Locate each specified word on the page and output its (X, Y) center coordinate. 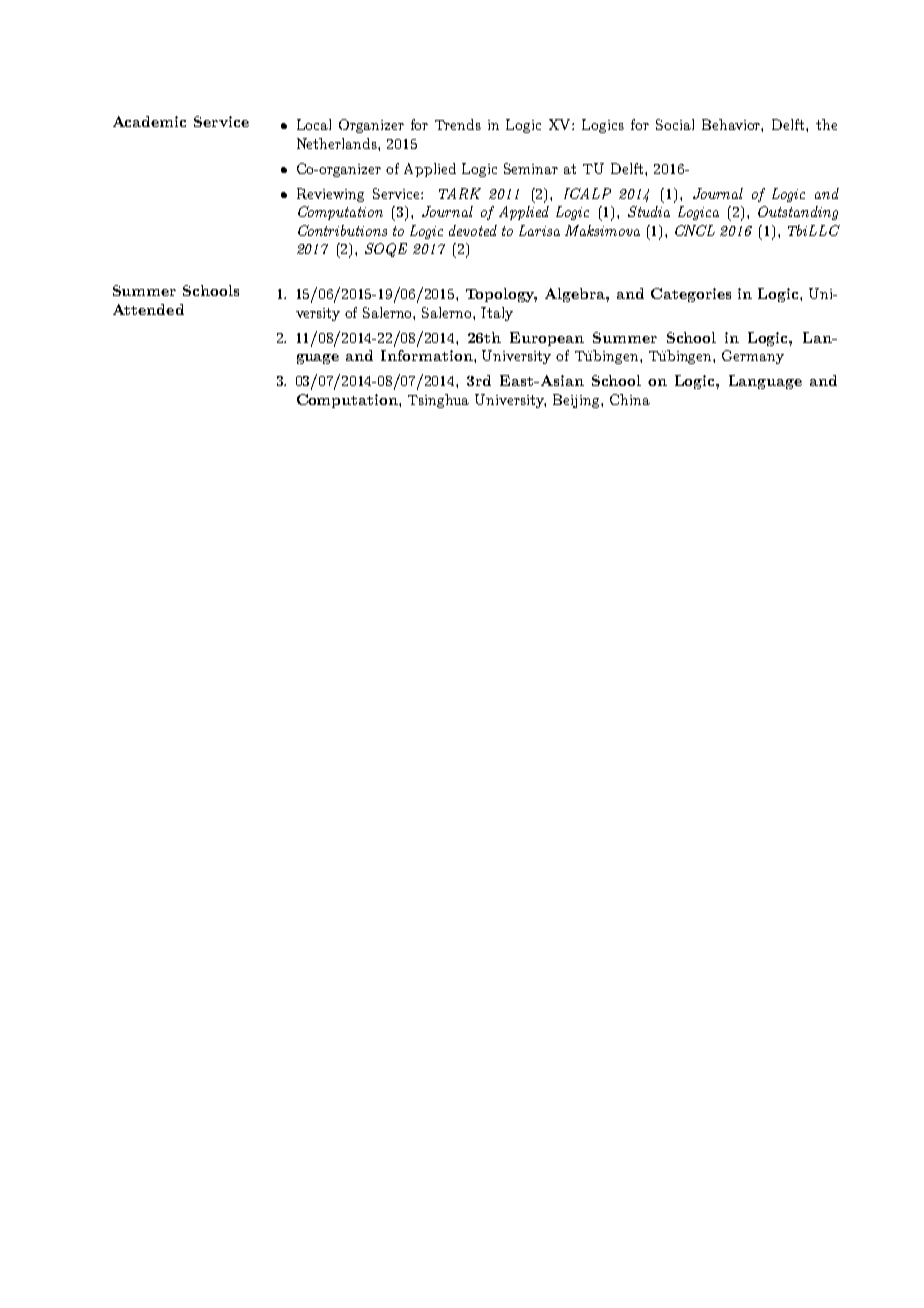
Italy (497, 314)
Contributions (342, 230)
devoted (473, 230)
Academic (149, 121)
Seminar (531, 168)
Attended (148, 309)
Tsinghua (438, 401)
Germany (753, 357)
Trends (458, 124)
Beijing (577, 401)
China (630, 399)
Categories (691, 295)
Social (675, 124)
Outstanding (798, 213)
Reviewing (330, 195)
